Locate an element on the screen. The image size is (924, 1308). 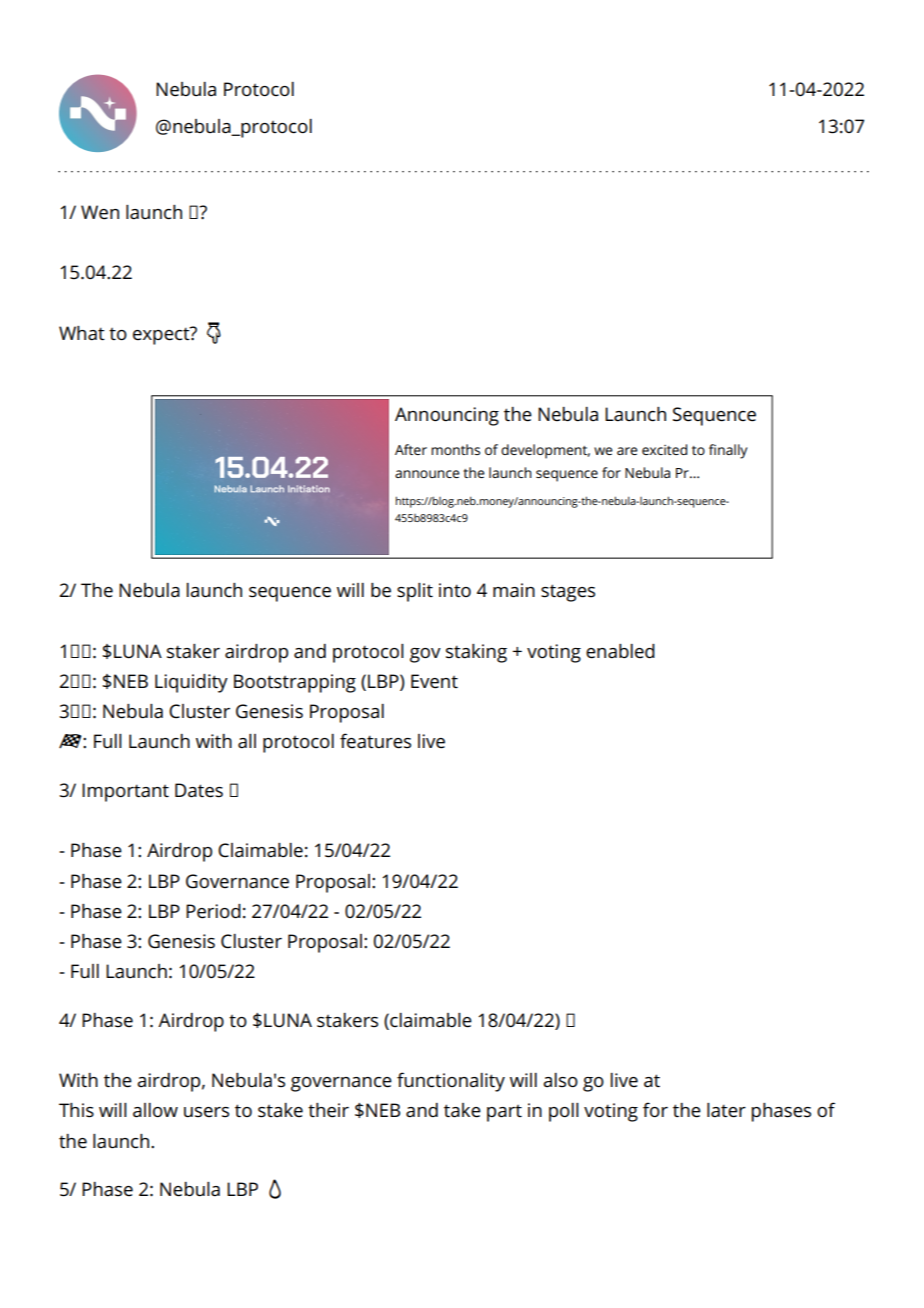
Liquidity is located at coordinates (191, 683).
